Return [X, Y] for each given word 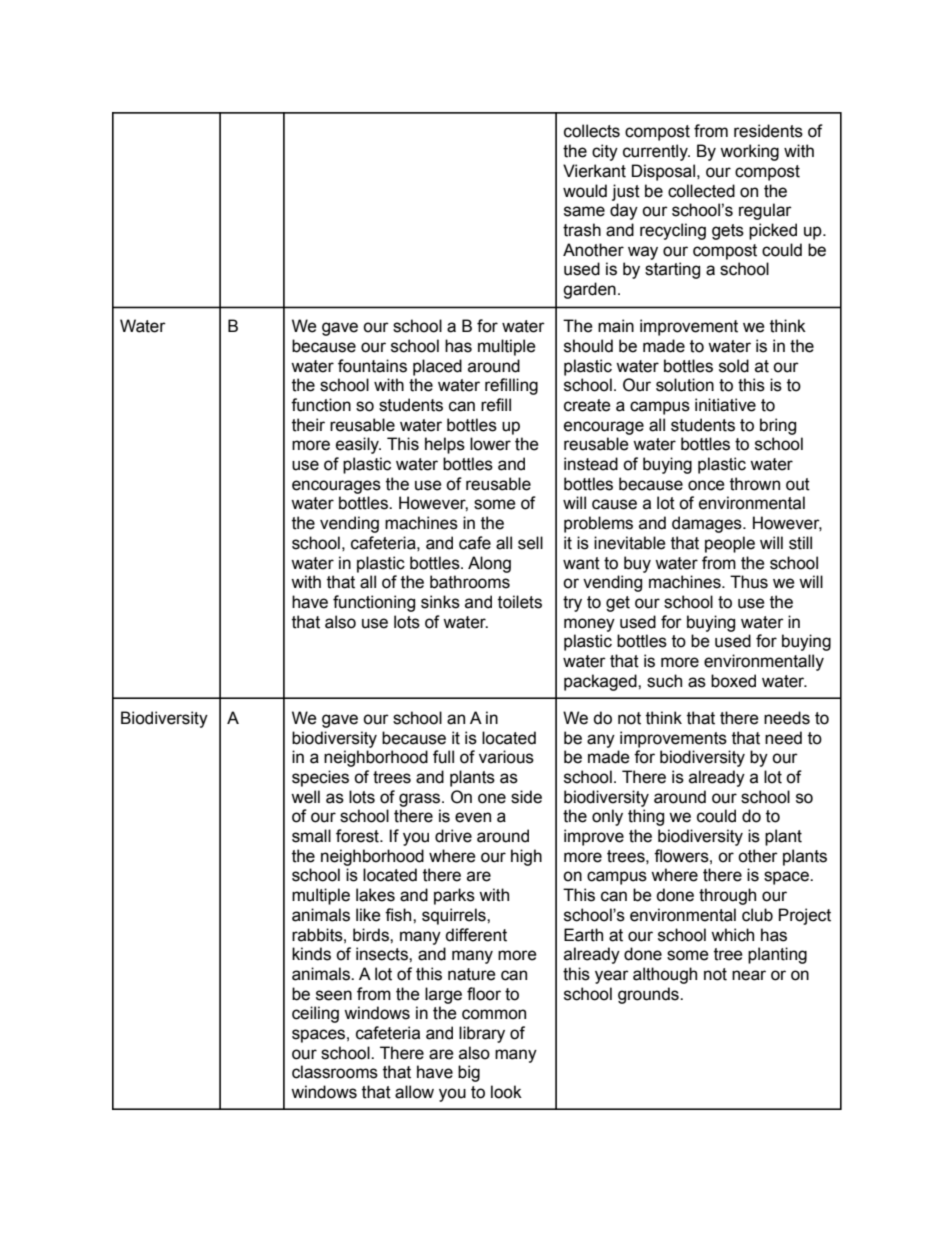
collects [592, 131]
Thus [749, 582]
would [585, 191]
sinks [440, 602]
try [572, 604]
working [749, 152]
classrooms [335, 1072]
